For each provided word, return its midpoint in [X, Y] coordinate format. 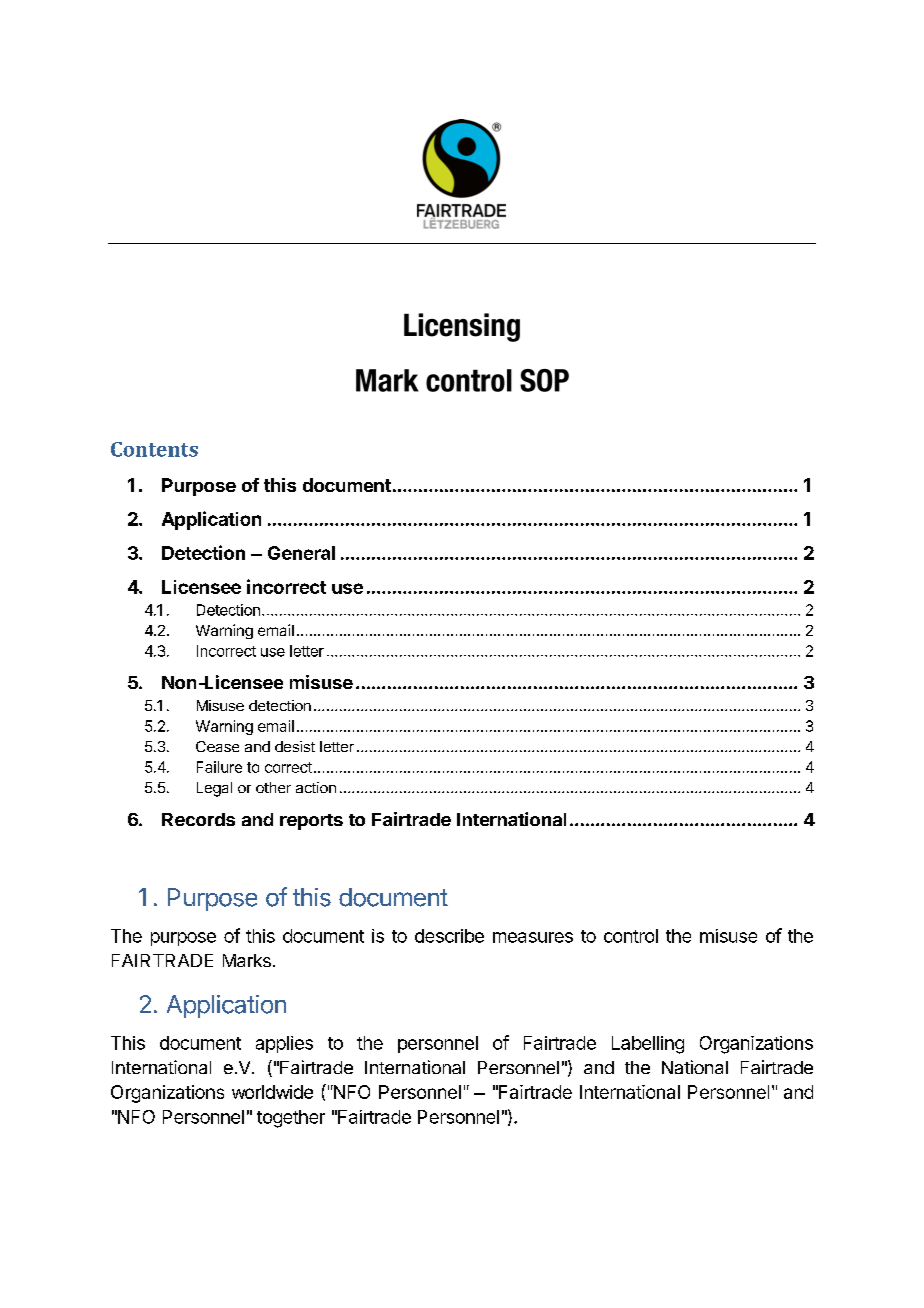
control [631, 936]
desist [295, 746]
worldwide [272, 1092]
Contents [154, 449]
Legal [214, 789]
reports [311, 822]
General [301, 553]
